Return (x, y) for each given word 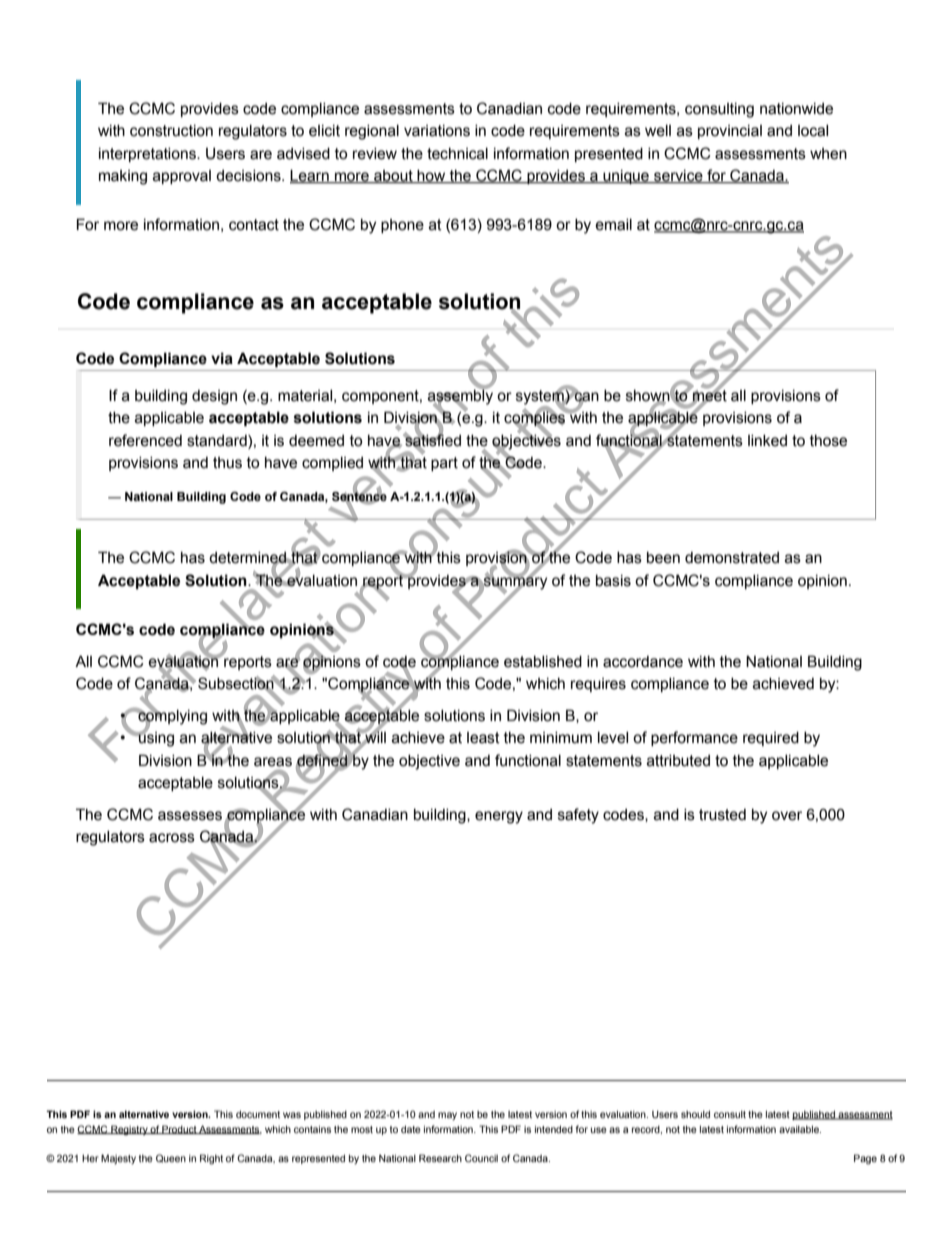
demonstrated (732, 558)
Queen (171, 1158)
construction (171, 131)
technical (457, 154)
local (813, 131)
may (447, 1116)
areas (273, 762)
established (543, 662)
